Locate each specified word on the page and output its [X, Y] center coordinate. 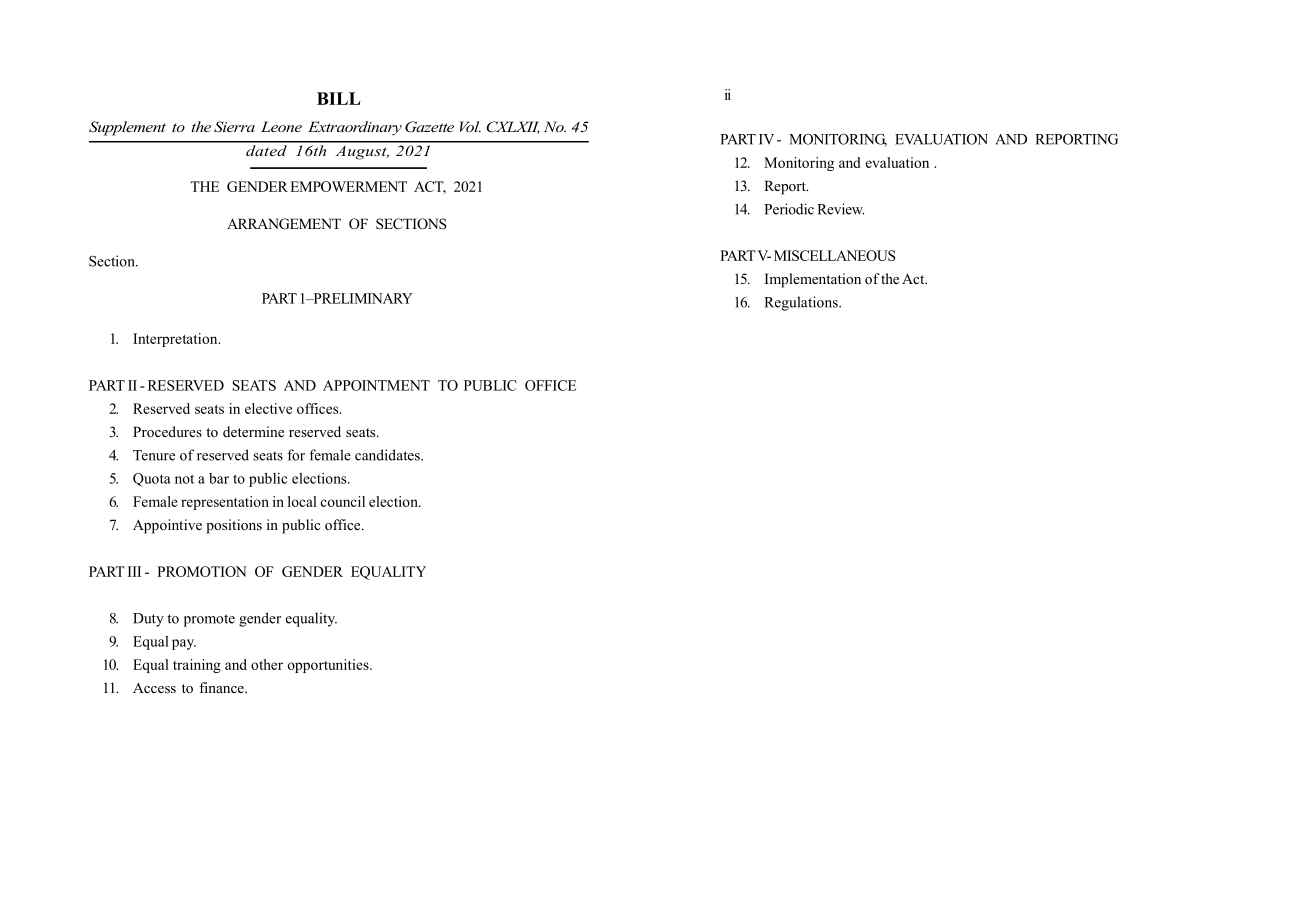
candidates [388, 455]
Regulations [802, 303]
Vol [470, 126]
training [197, 666]
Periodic [789, 209]
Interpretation [176, 340]
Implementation [813, 280]
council [343, 501]
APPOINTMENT [376, 385]
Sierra [234, 127]
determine [253, 431]
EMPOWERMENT [348, 186]
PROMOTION [202, 571]
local [302, 501]
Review [840, 209]
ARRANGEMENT [284, 224]
